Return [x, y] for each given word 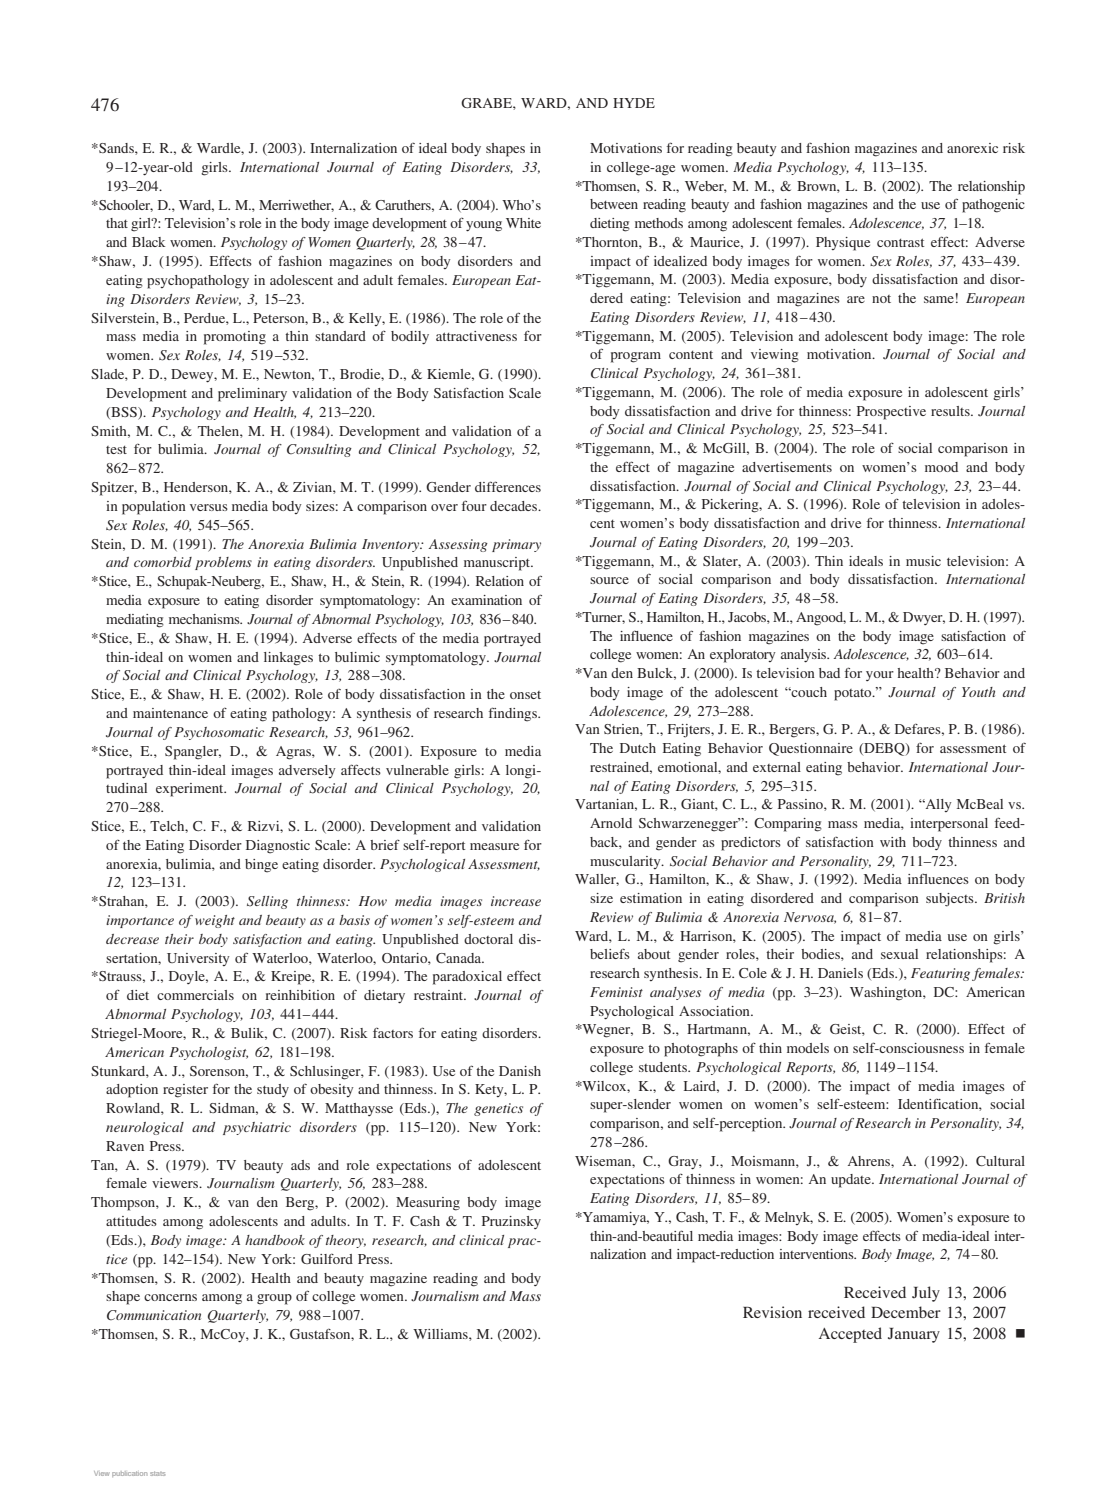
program [636, 357]
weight [215, 921]
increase [516, 901]
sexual [899, 954]
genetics [498, 1109]
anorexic [972, 148]
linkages [288, 659]
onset [525, 695]
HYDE [634, 103]
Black [148, 242]
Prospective [891, 413]
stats [157, 1473]
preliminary [252, 395]
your [880, 676]
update [852, 1181]
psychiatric [257, 1128]
